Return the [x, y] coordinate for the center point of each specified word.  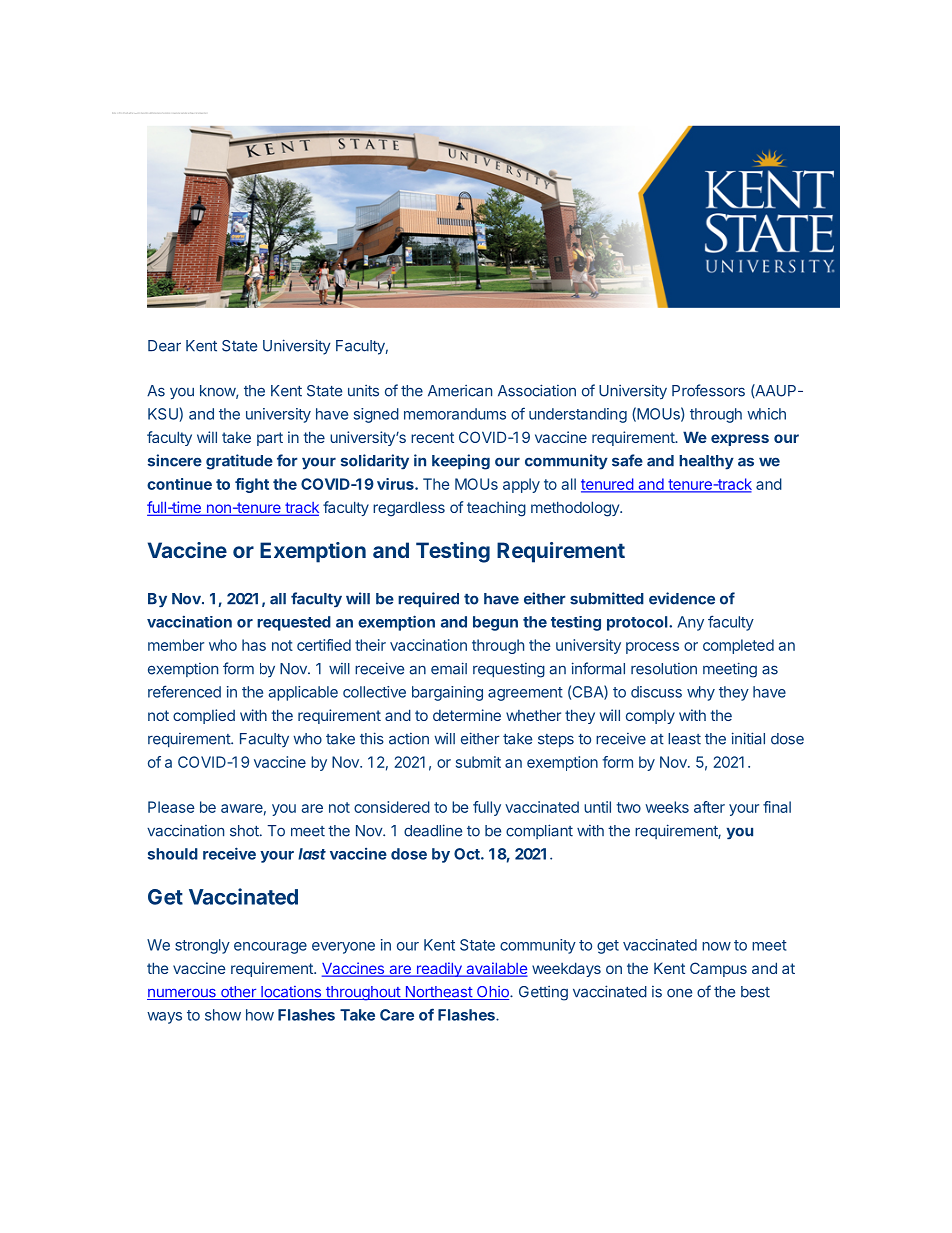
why [701, 693]
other [238, 993]
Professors [708, 390]
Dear [164, 346]
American [460, 391]
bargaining [447, 693]
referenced [184, 691]
